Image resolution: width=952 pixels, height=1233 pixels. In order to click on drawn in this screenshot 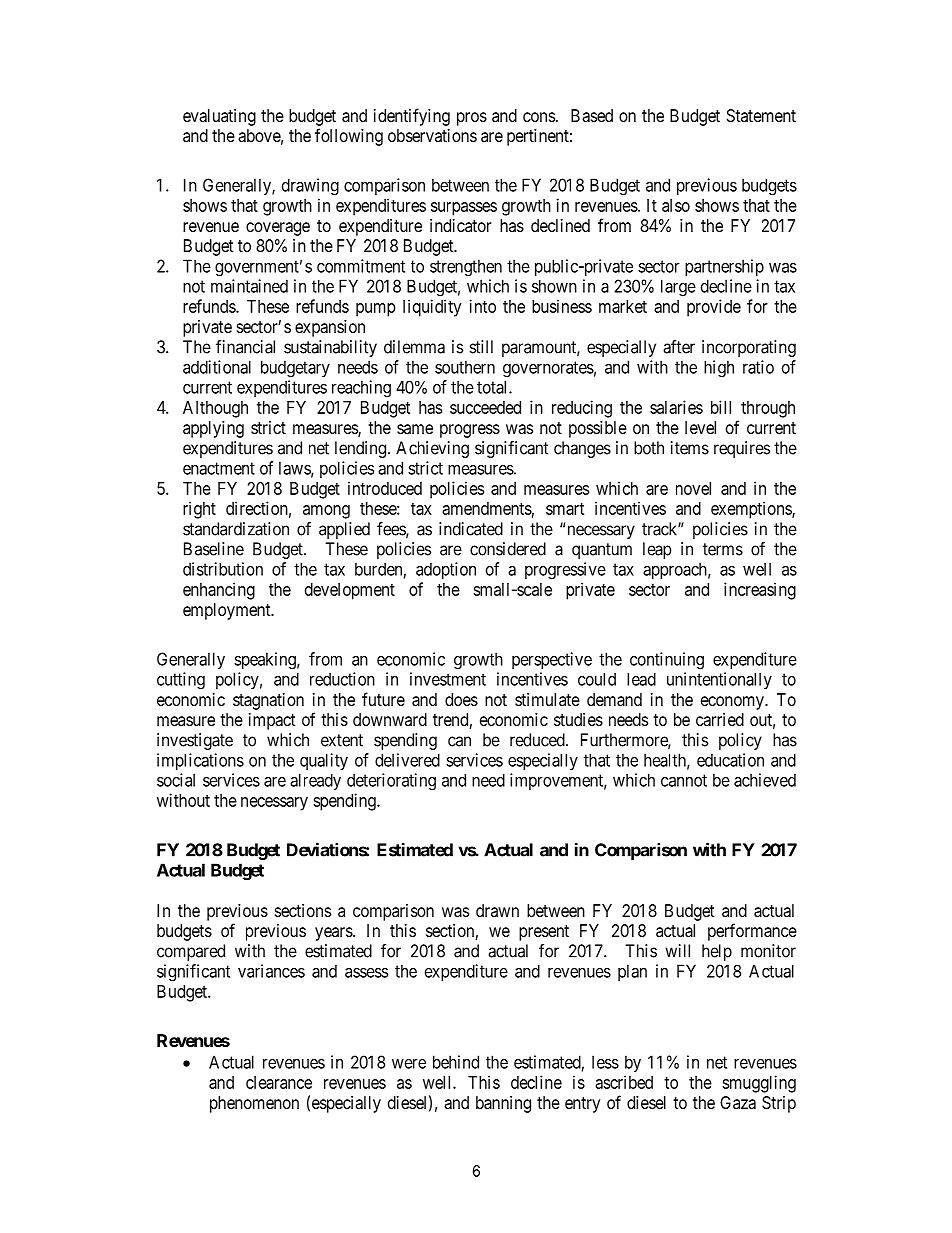, I will do `click(497, 910)`.
